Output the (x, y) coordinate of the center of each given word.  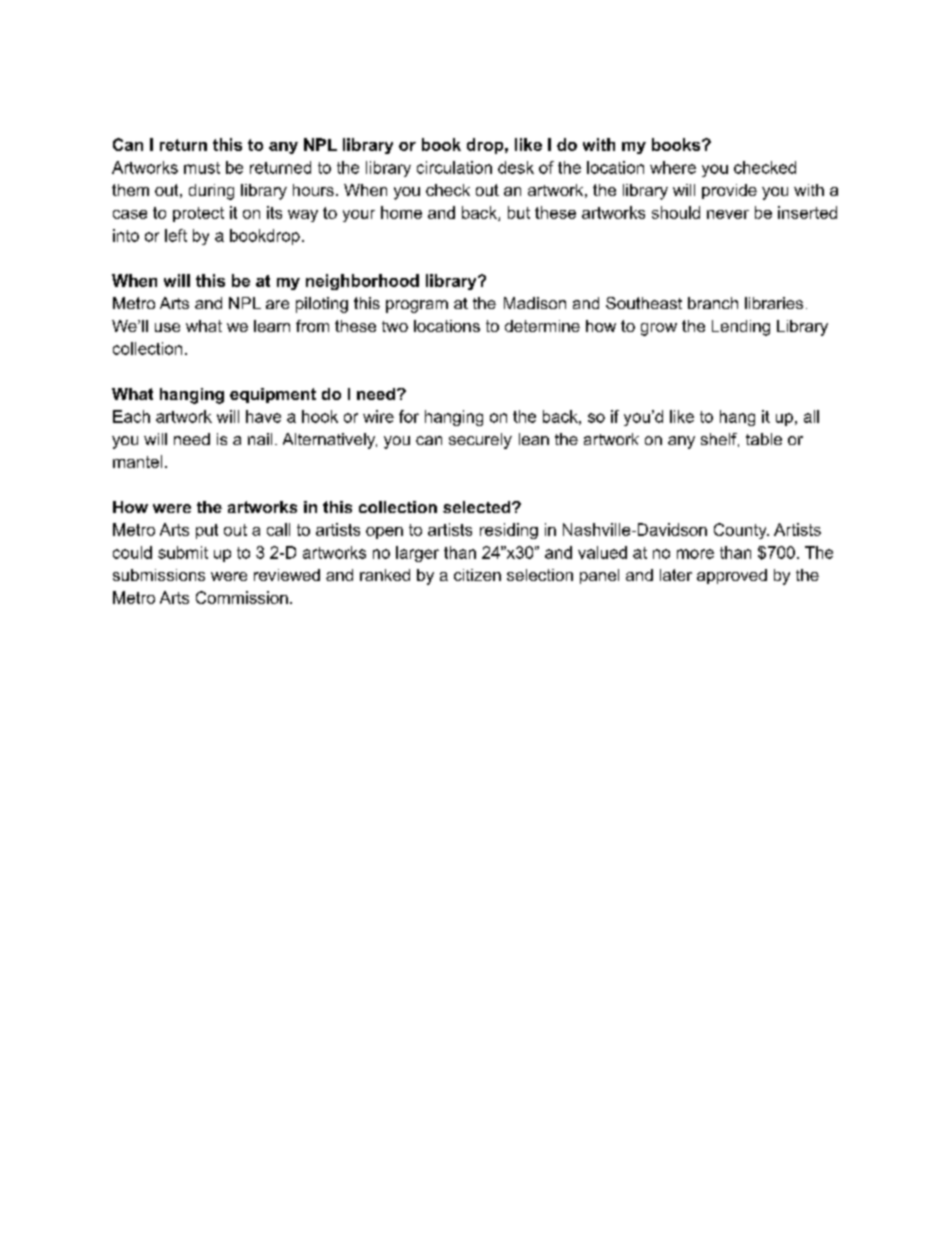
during (211, 192)
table (764, 439)
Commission (242, 597)
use (167, 327)
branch (713, 303)
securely (480, 441)
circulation (454, 167)
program (417, 306)
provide (729, 191)
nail (260, 439)
